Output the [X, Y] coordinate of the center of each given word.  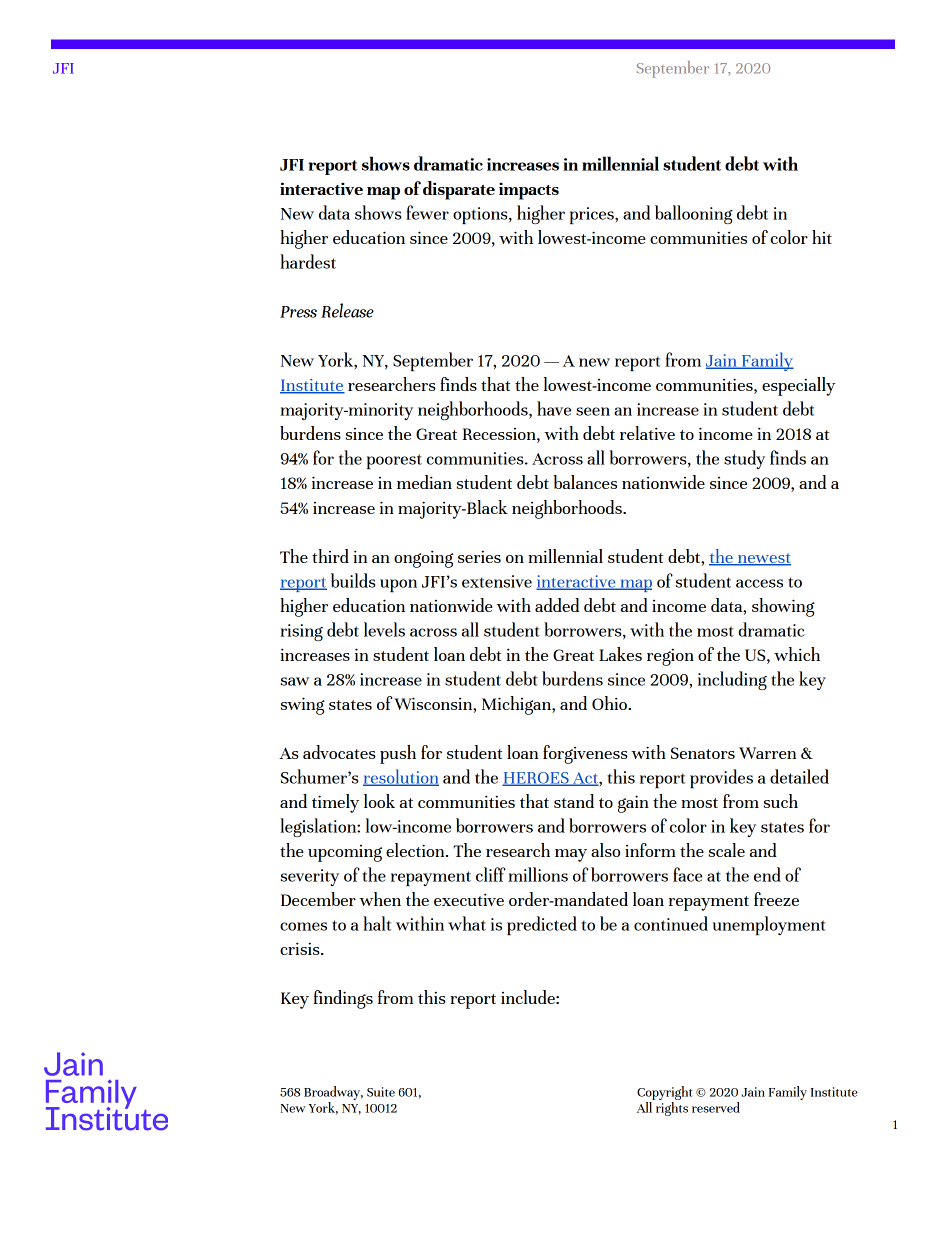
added [557, 605]
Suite [381, 1092]
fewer [427, 212]
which [797, 654]
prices [593, 215]
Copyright [665, 1093]
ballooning [694, 214]
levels [384, 629]
